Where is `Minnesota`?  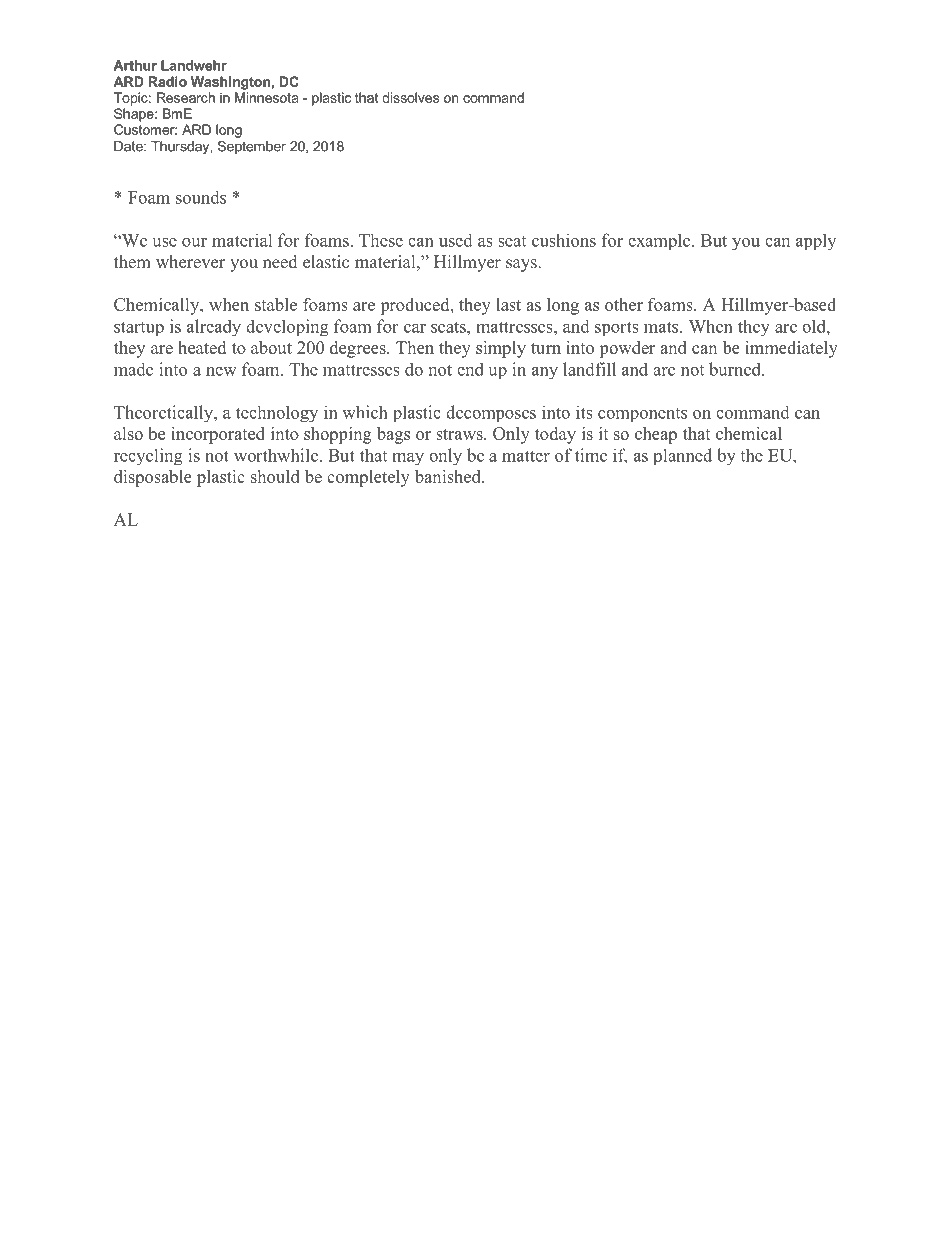 Minnesota is located at coordinates (267, 97).
